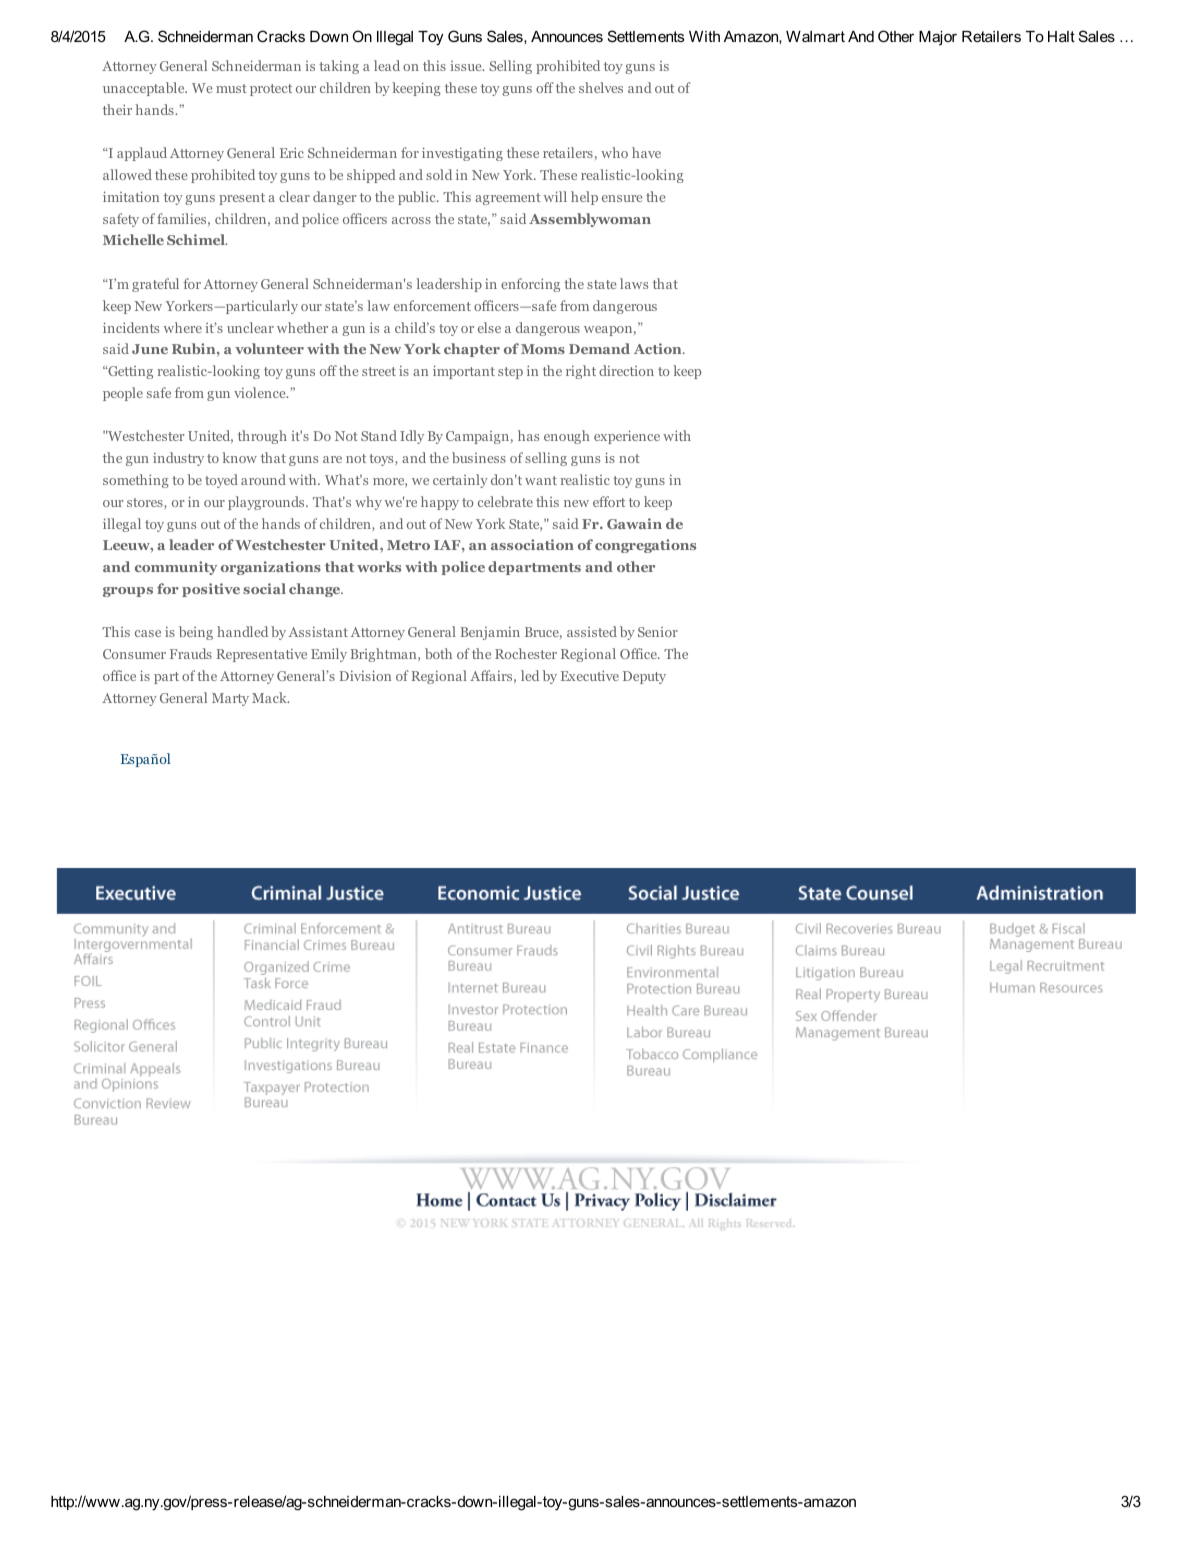  I want to click on shelves, so click(601, 87).
